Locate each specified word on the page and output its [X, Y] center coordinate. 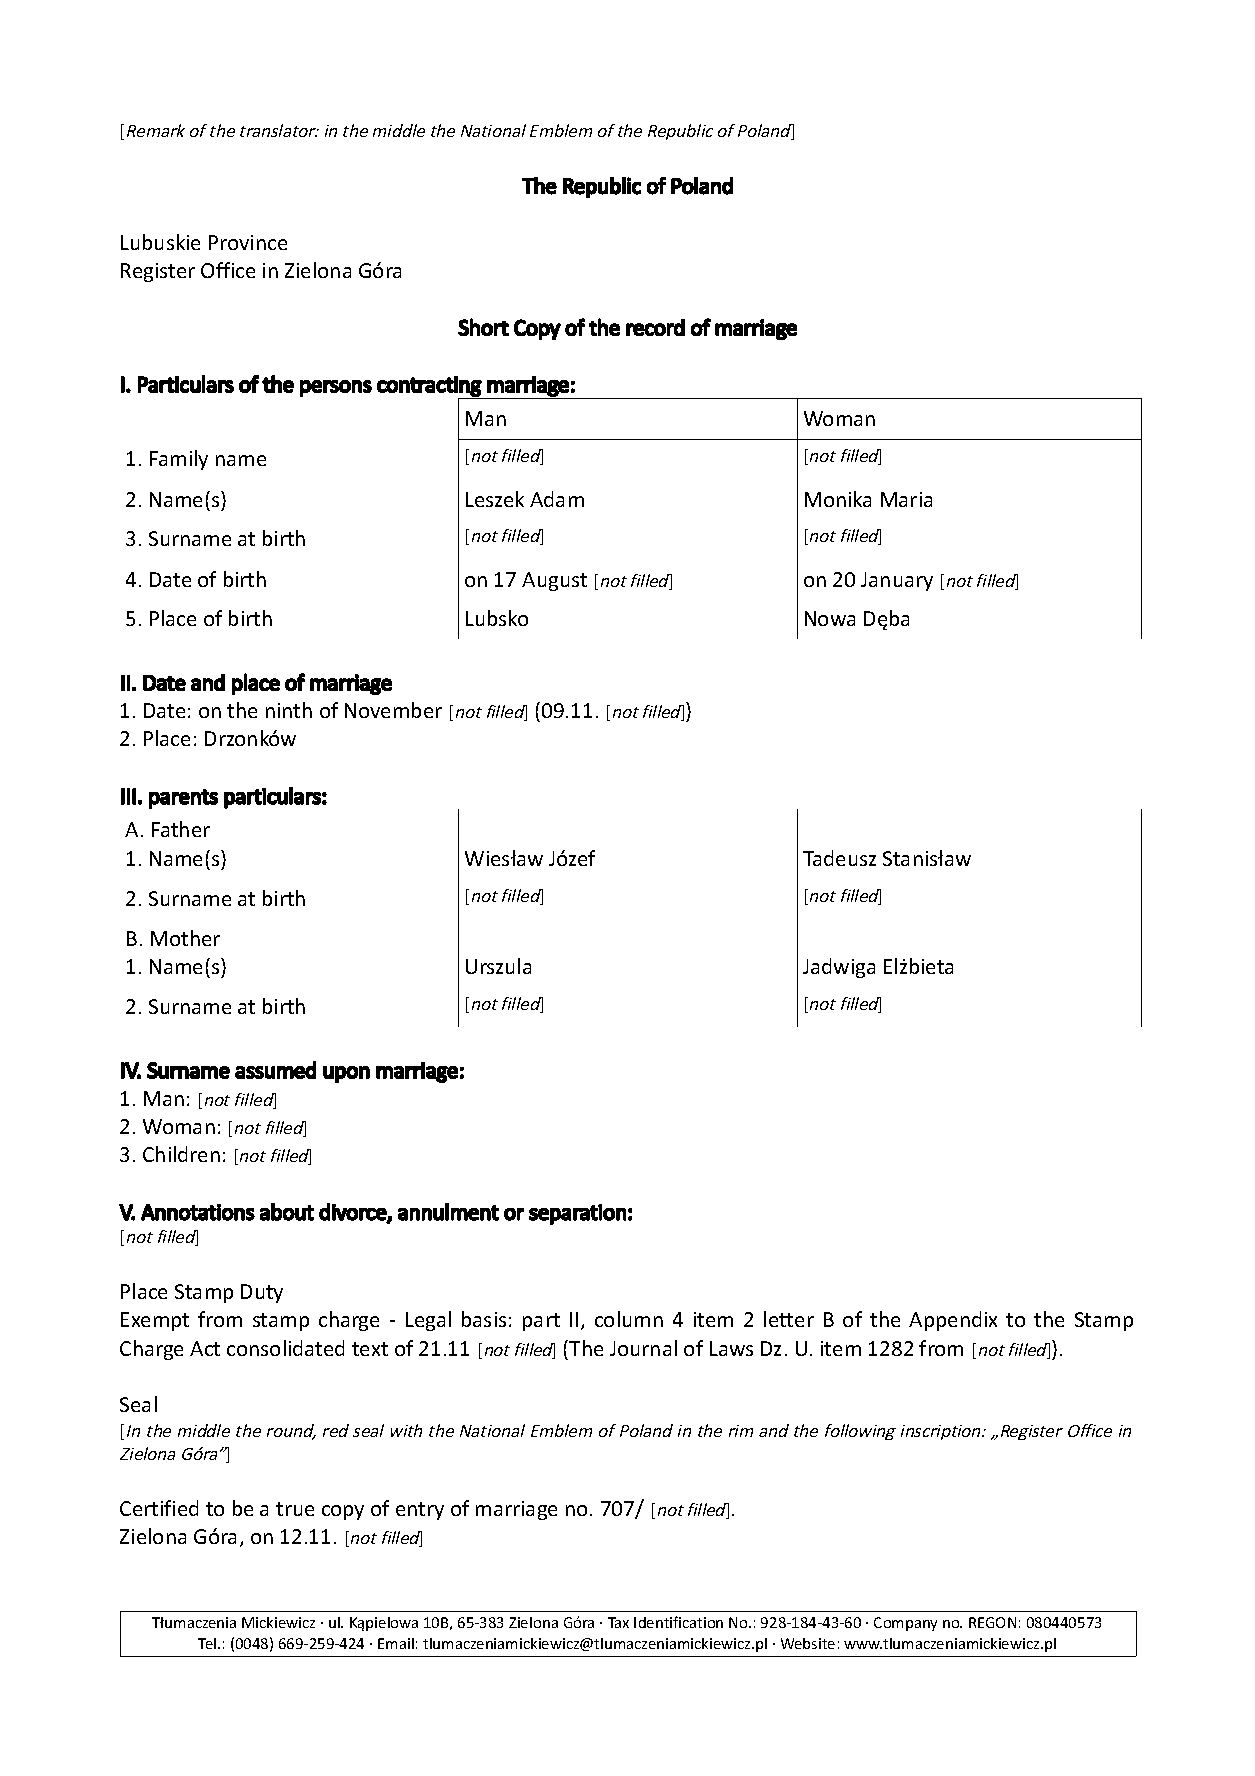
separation [577, 1214]
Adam [557, 499]
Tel [208, 1643]
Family [179, 460]
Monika [838, 499]
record [655, 327]
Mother [185, 938]
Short [483, 327]
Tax [618, 1622]
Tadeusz [839, 858]
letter [789, 1319]
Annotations [198, 1212]
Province [248, 242]
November [393, 710]
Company [905, 1624]
